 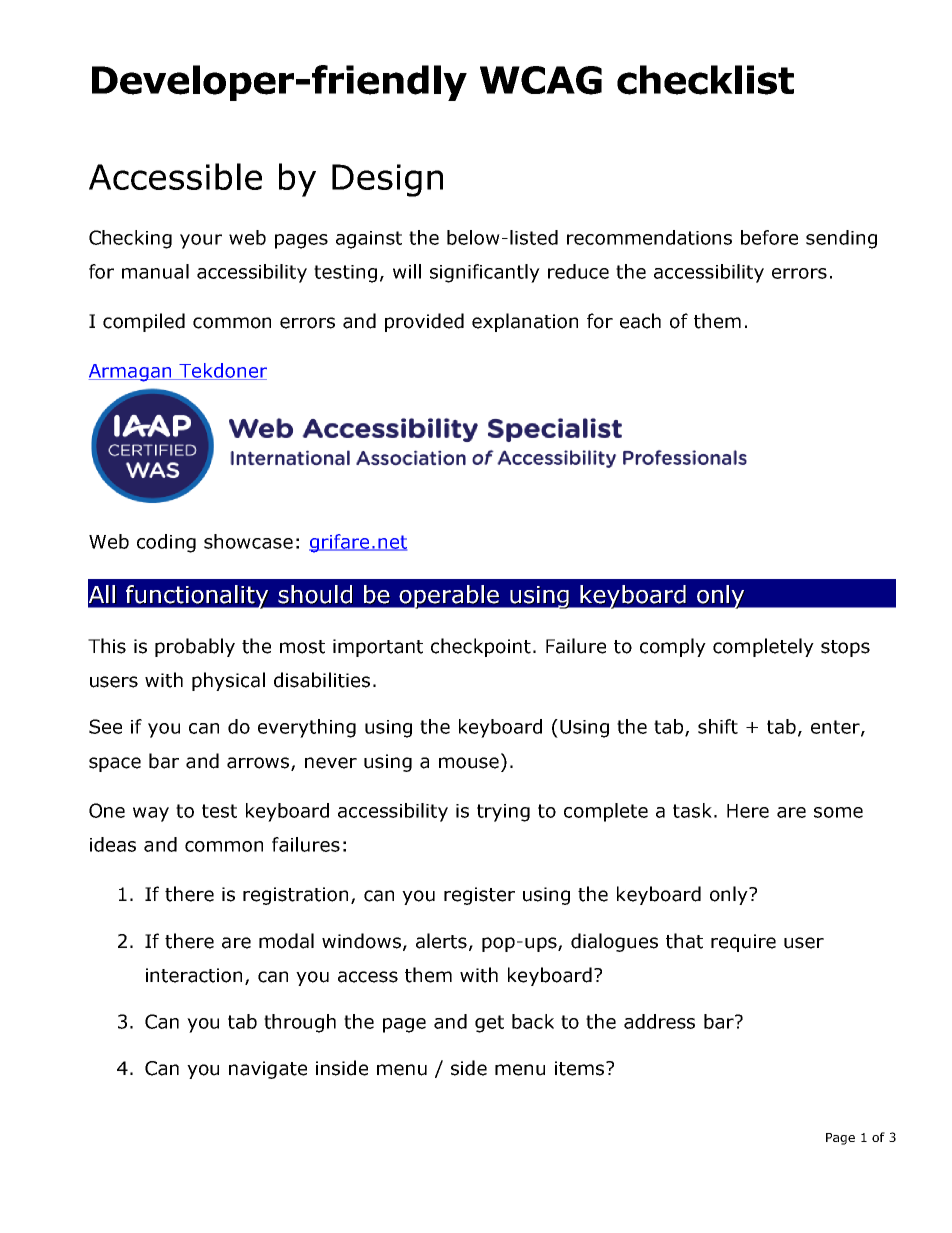 I want to click on explanation, so click(x=525, y=322).
